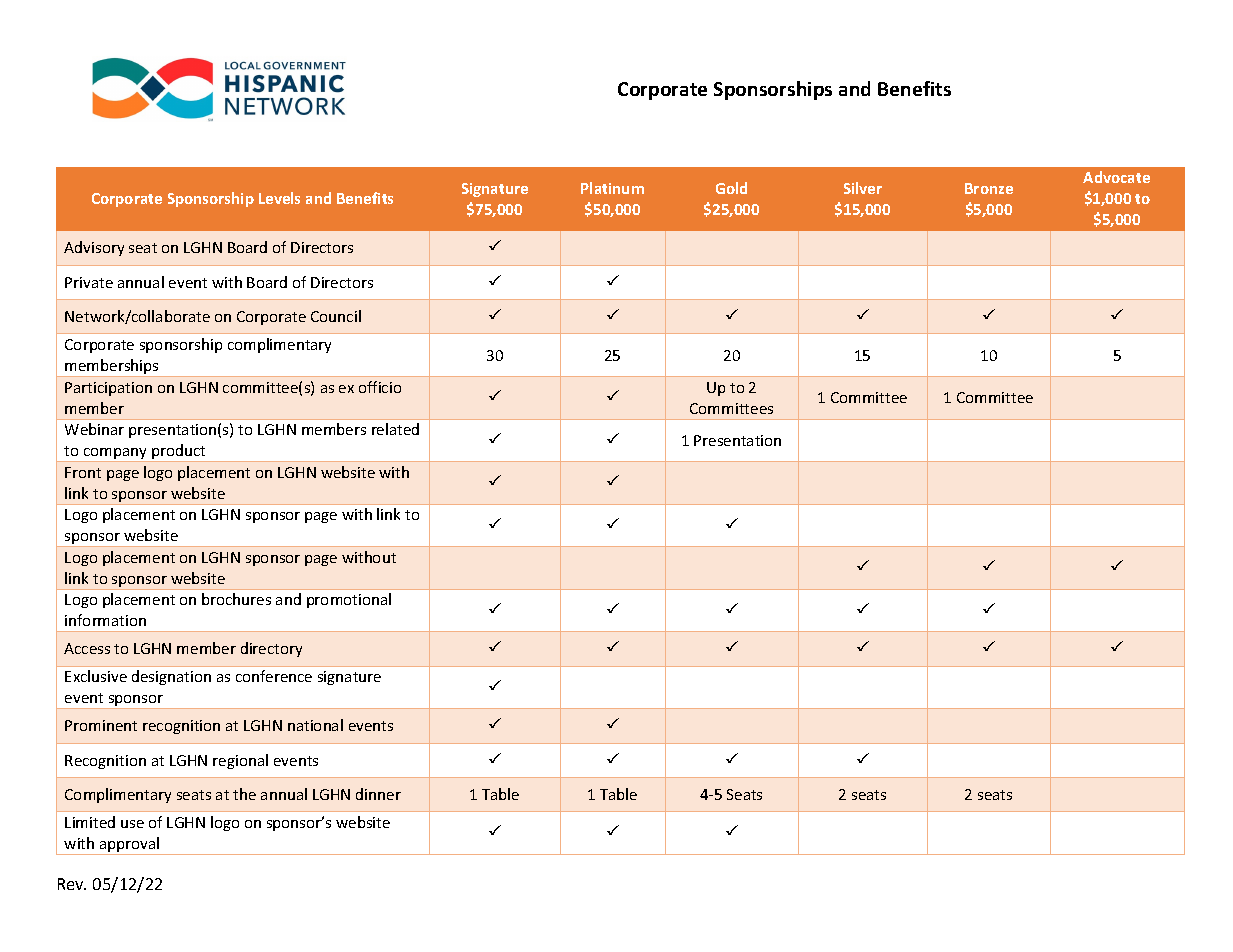  What do you see at coordinates (395, 429) in the screenshot?
I see `related` at bounding box center [395, 429].
